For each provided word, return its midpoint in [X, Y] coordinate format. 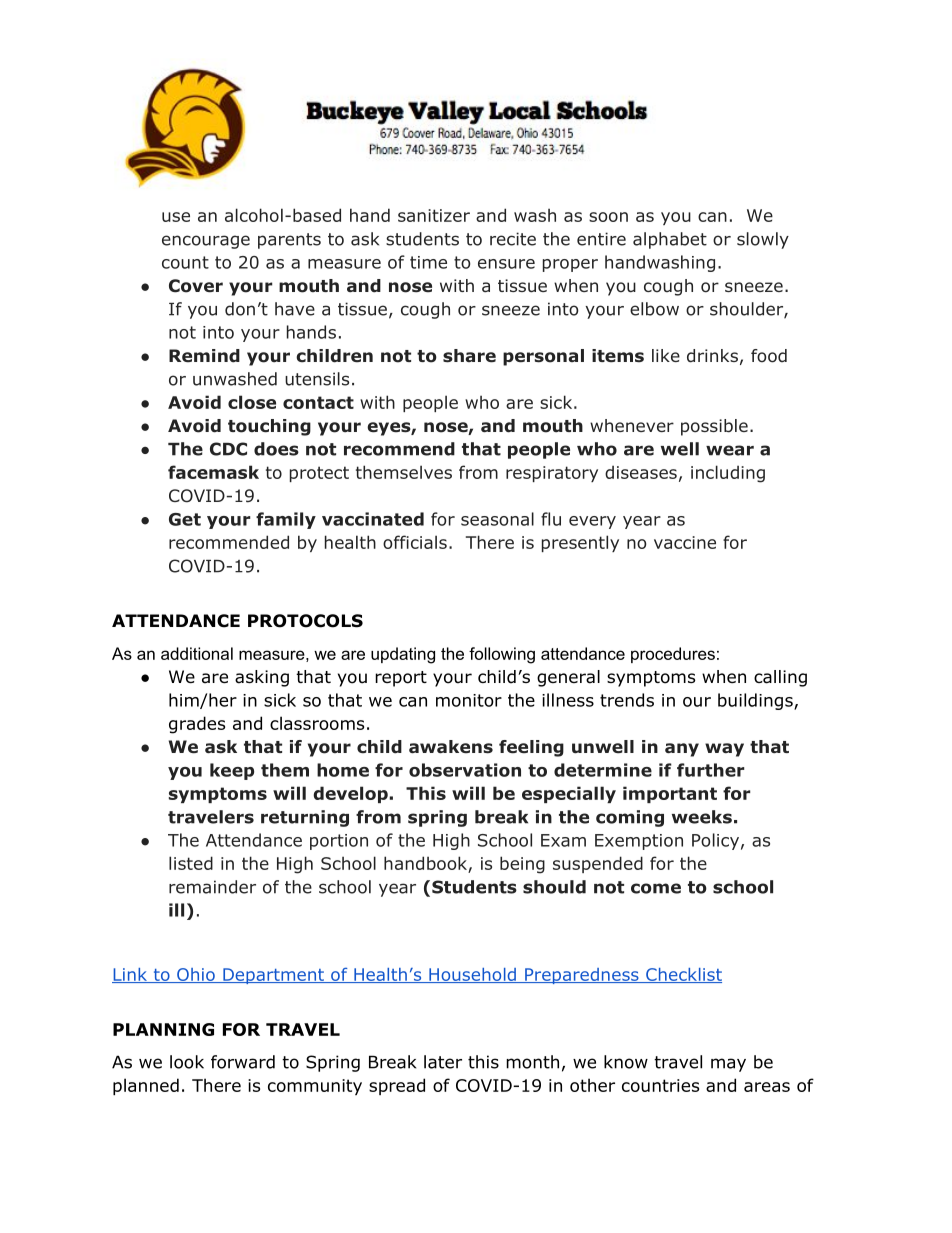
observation [465, 770]
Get [185, 519]
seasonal [497, 519]
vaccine [685, 542]
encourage [206, 242]
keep [232, 771]
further [711, 770]
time [428, 262]
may [728, 1065]
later [443, 1062]
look [187, 1062]
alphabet [670, 240]
